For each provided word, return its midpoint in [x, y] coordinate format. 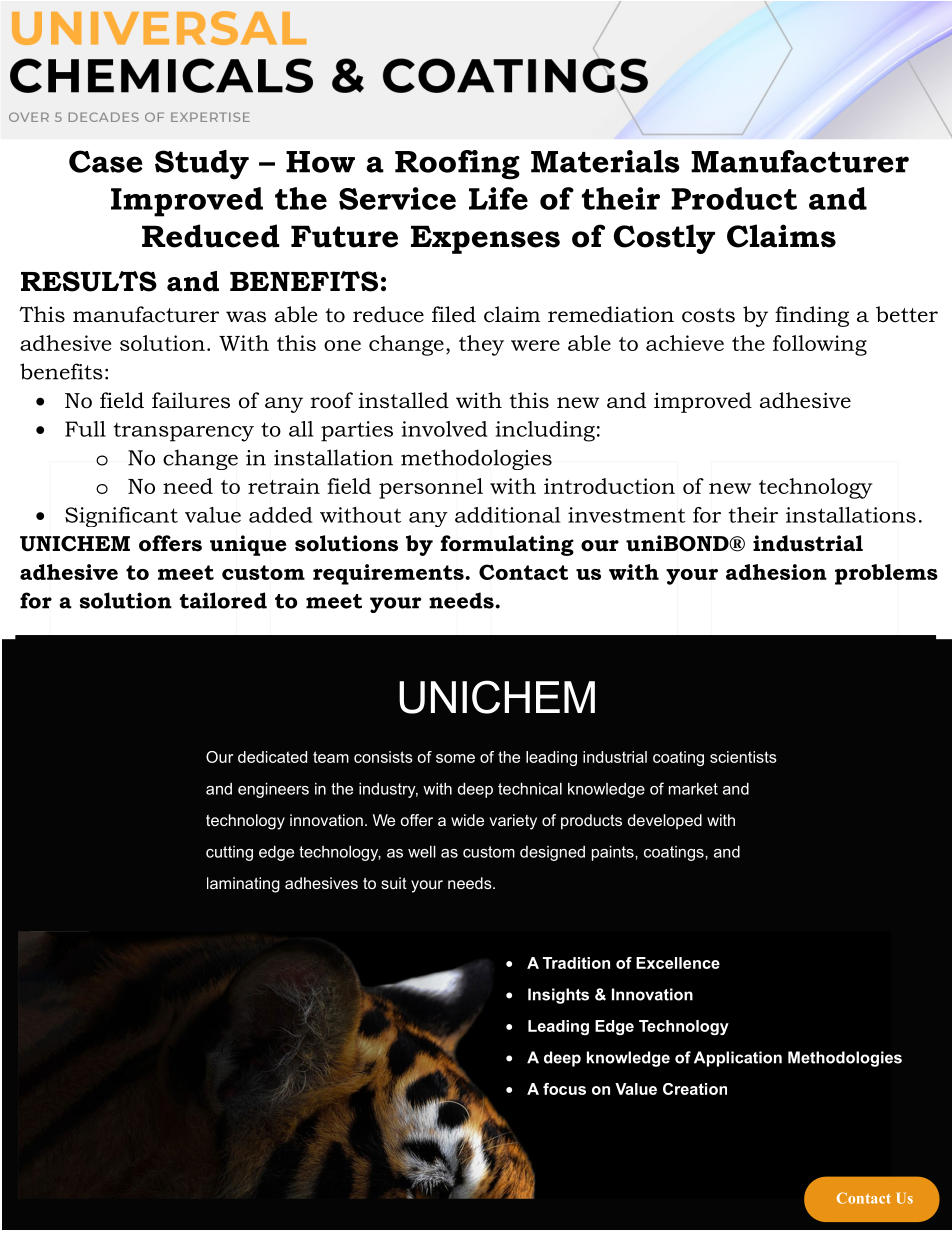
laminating [243, 885]
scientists [743, 757]
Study [202, 165]
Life [498, 198]
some [455, 758]
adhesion [776, 572]
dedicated [272, 757]
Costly [664, 239]
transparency [184, 432]
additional [508, 515]
